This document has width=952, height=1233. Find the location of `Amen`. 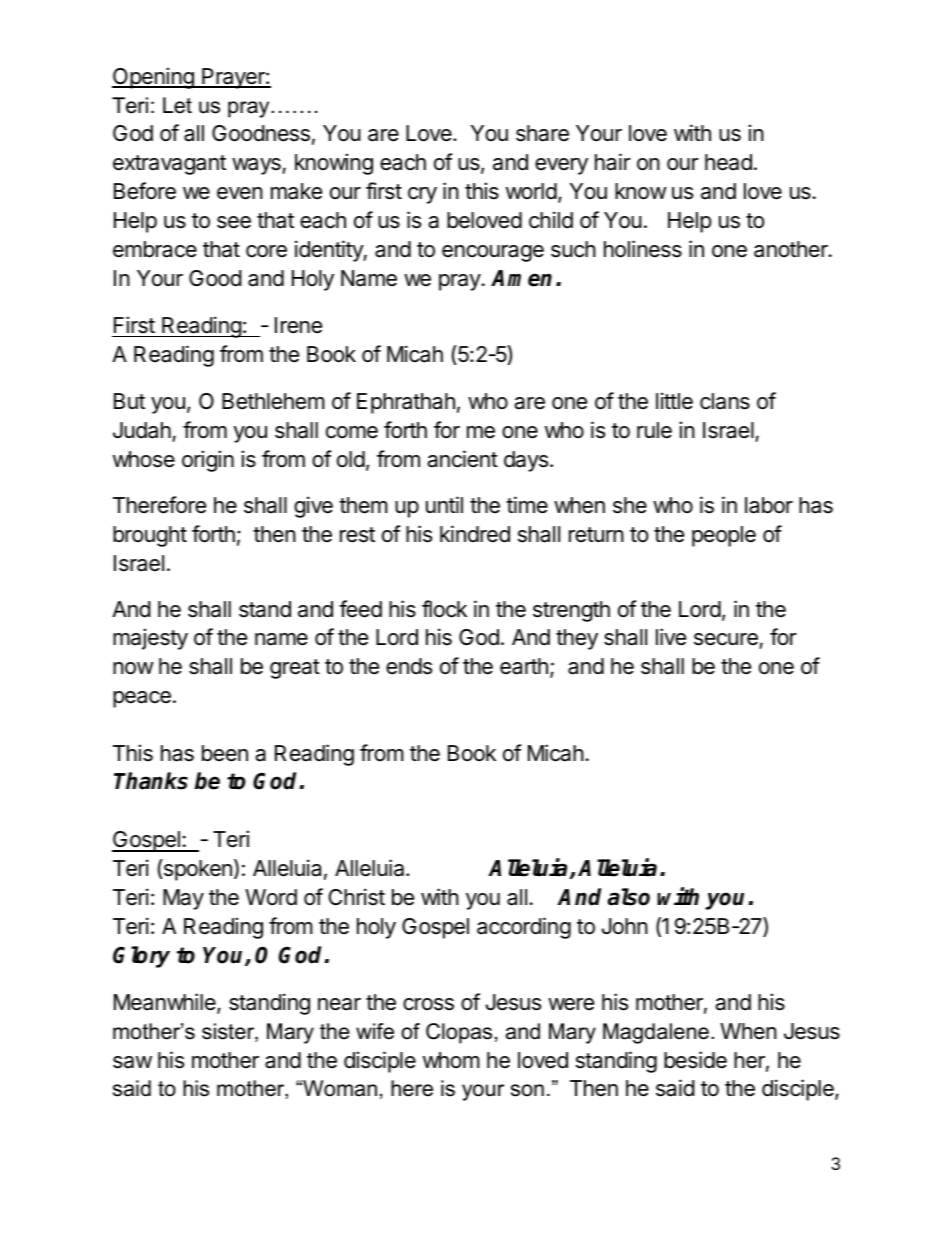

Amen is located at coordinates (521, 278).
